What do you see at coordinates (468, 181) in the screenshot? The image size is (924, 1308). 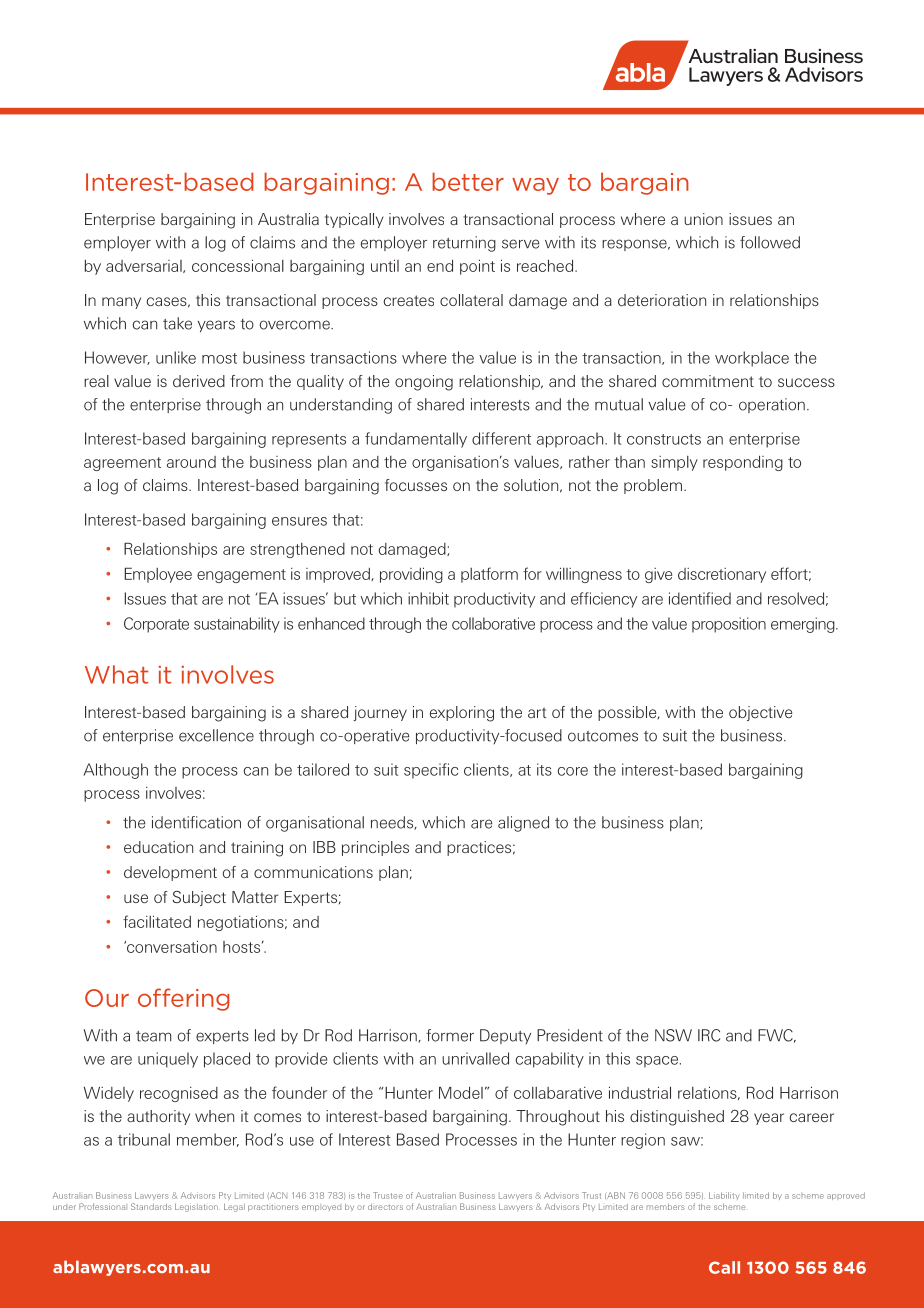 I see `better` at bounding box center [468, 181].
